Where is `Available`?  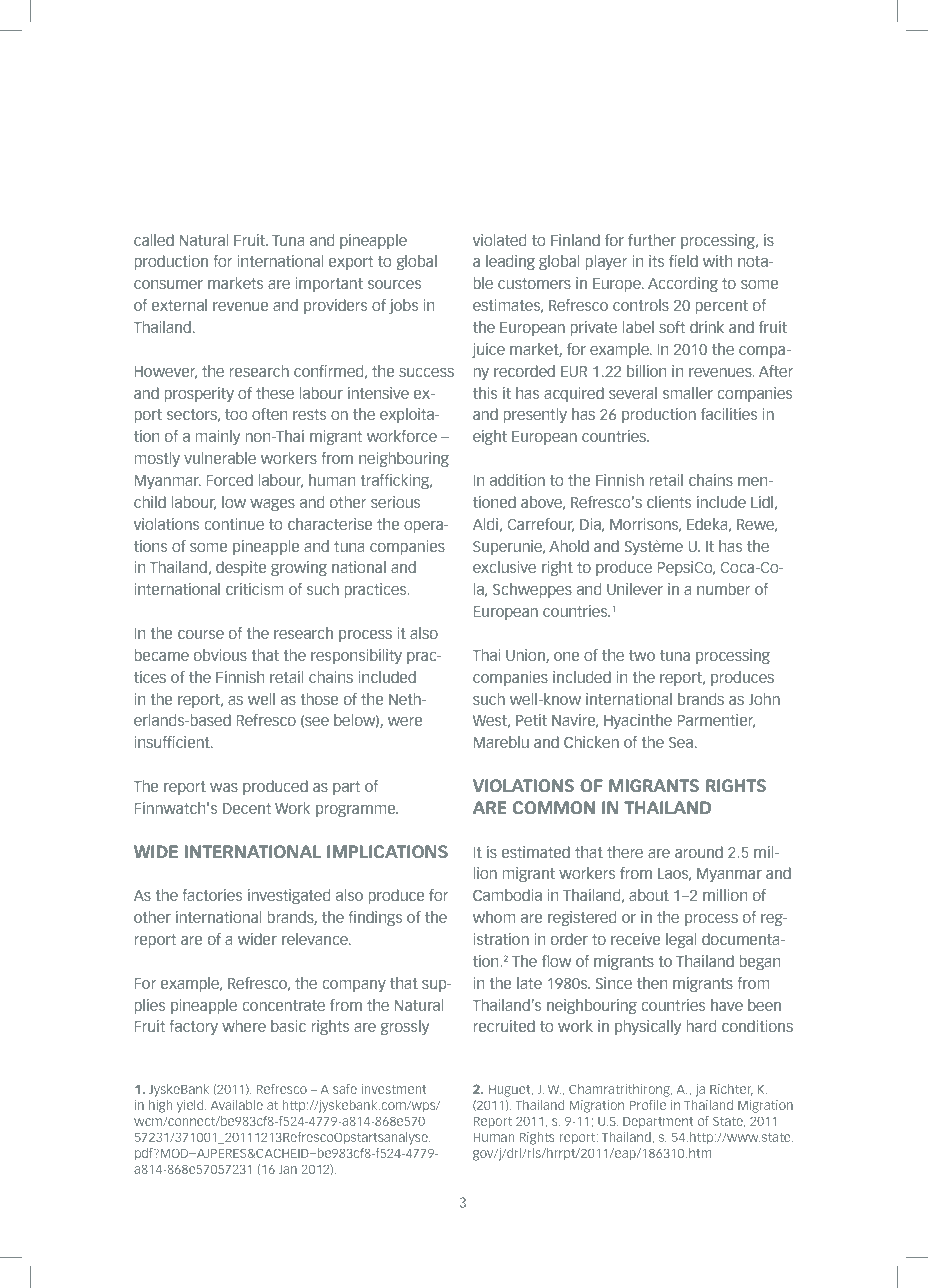
Available is located at coordinates (236, 1105).
